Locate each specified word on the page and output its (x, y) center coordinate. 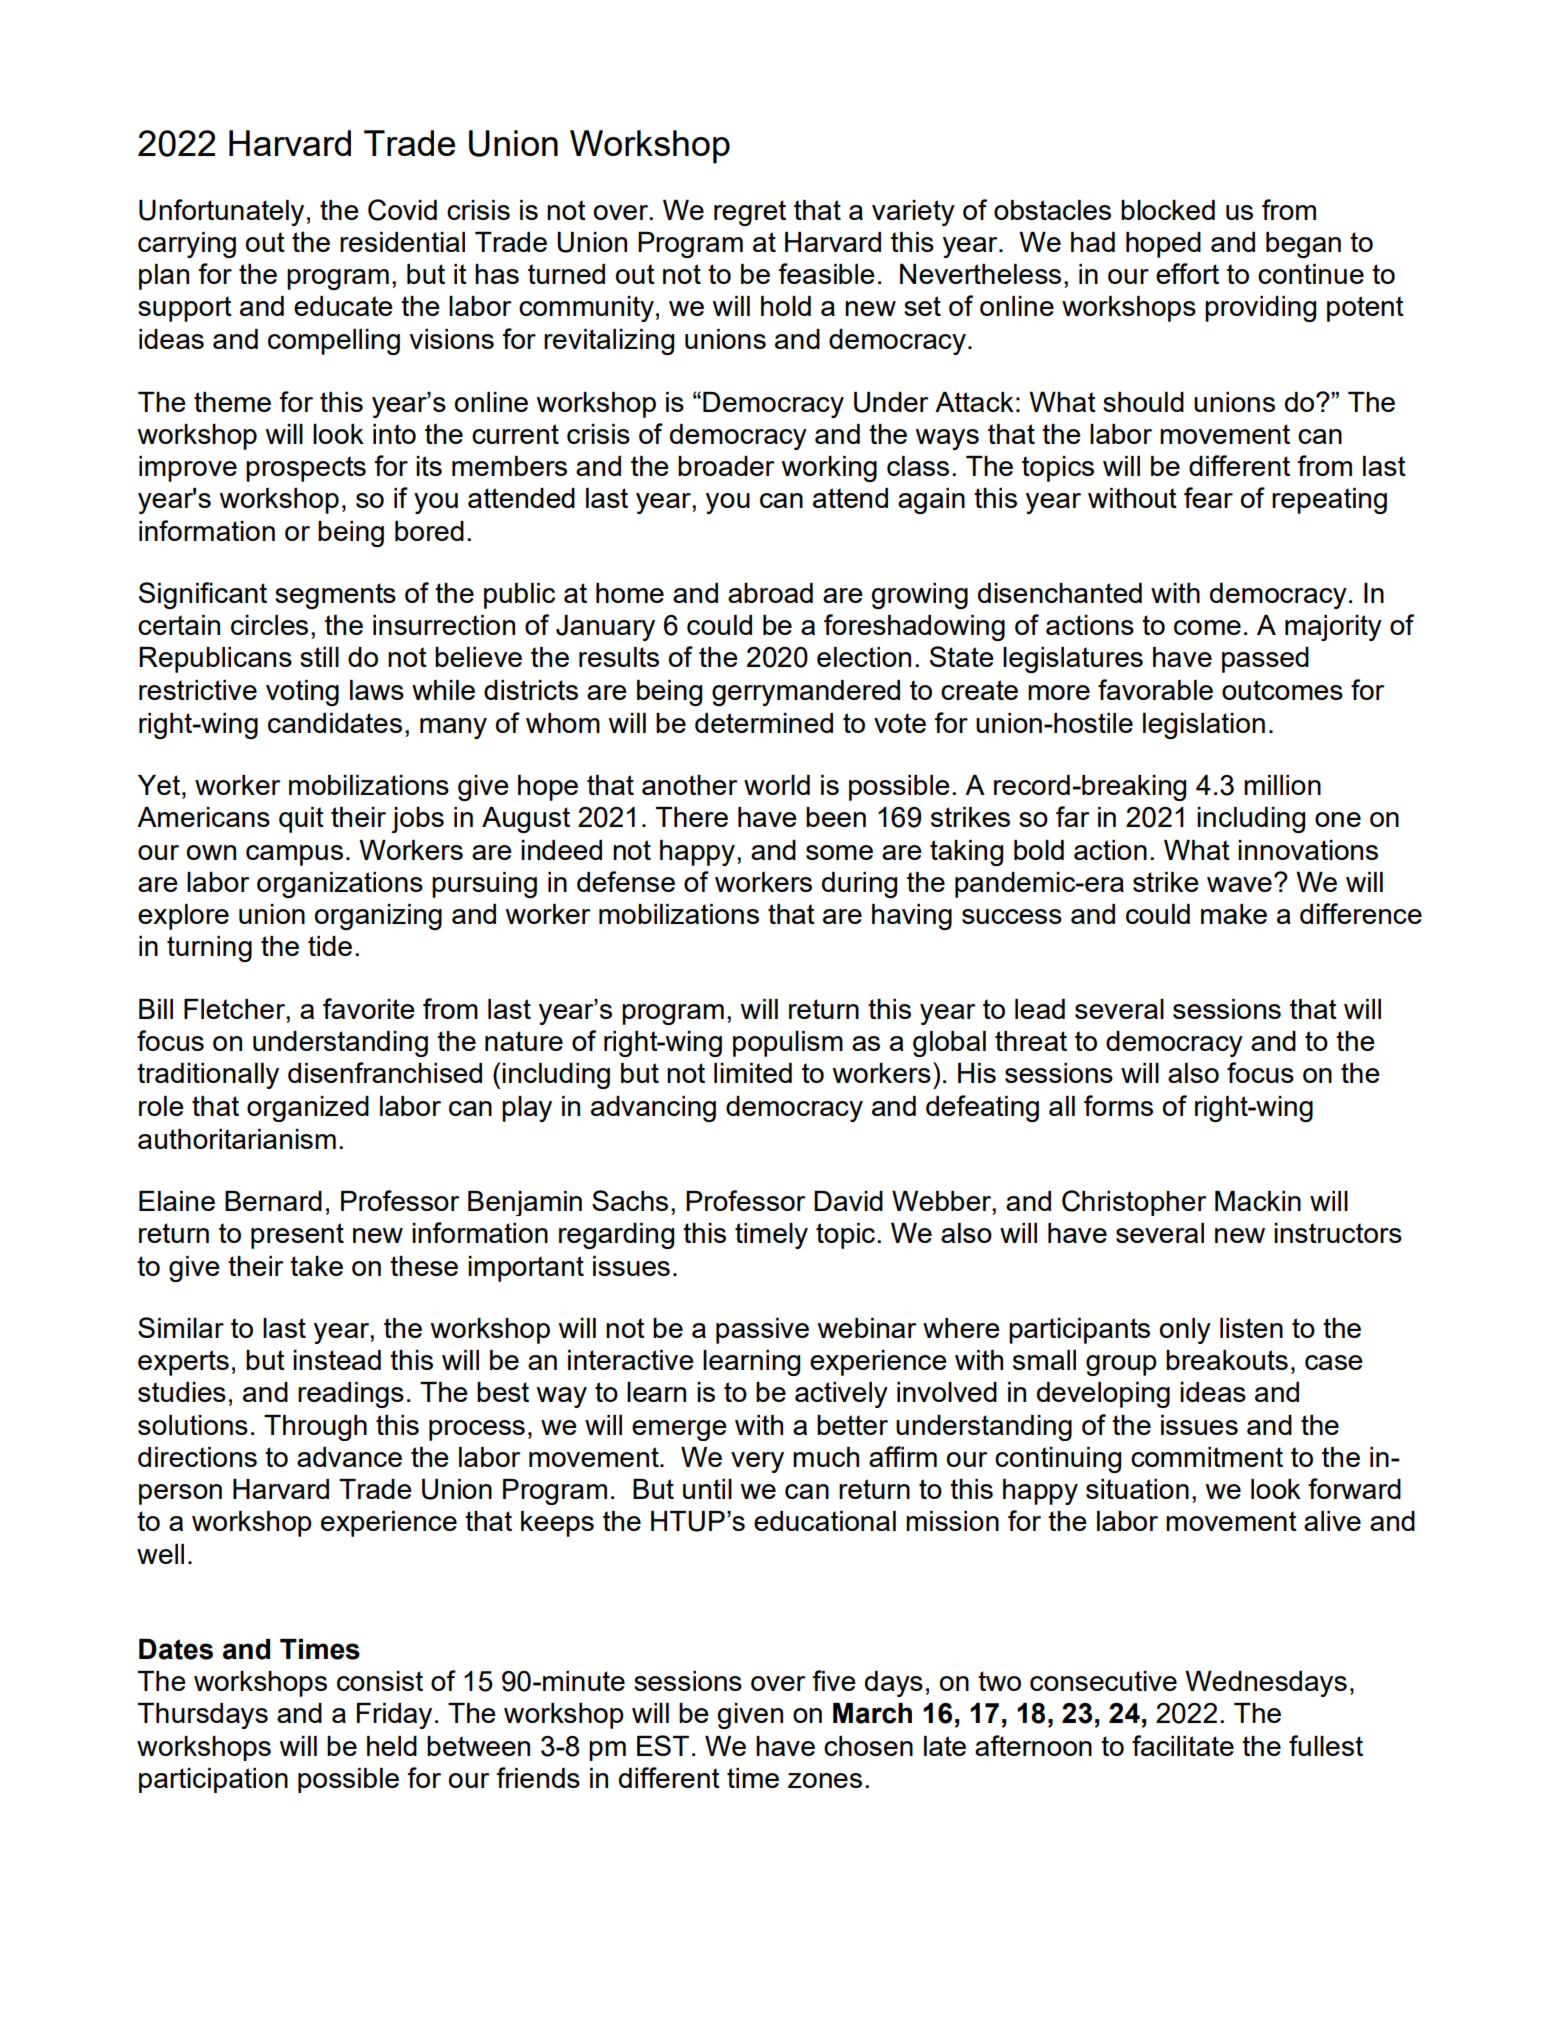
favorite (369, 1008)
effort (1187, 273)
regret (750, 213)
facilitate (1183, 1745)
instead (337, 1360)
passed (1265, 660)
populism (788, 1044)
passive (762, 1331)
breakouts (1227, 1360)
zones (825, 1780)
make (1234, 914)
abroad (770, 593)
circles (269, 625)
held (392, 1746)
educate (343, 306)
